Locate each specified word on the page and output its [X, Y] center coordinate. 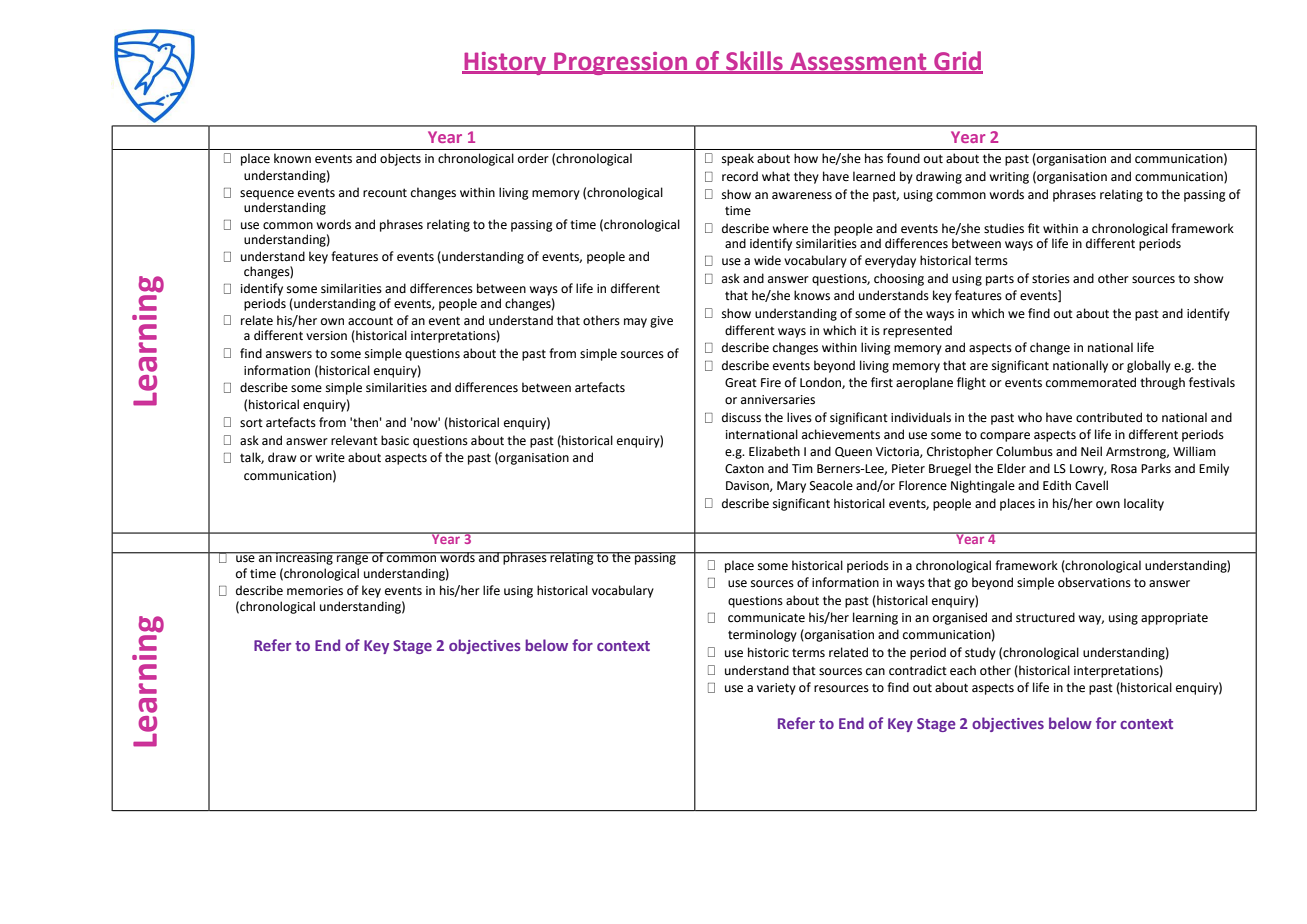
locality [1144, 504]
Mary [791, 487]
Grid [957, 62]
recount [385, 193]
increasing [304, 558]
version [326, 336]
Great [741, 383]
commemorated [1091, 382]
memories [315, 591]
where [790, 228]
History [505, 63]
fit [1034, 228]
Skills [754, 62]
